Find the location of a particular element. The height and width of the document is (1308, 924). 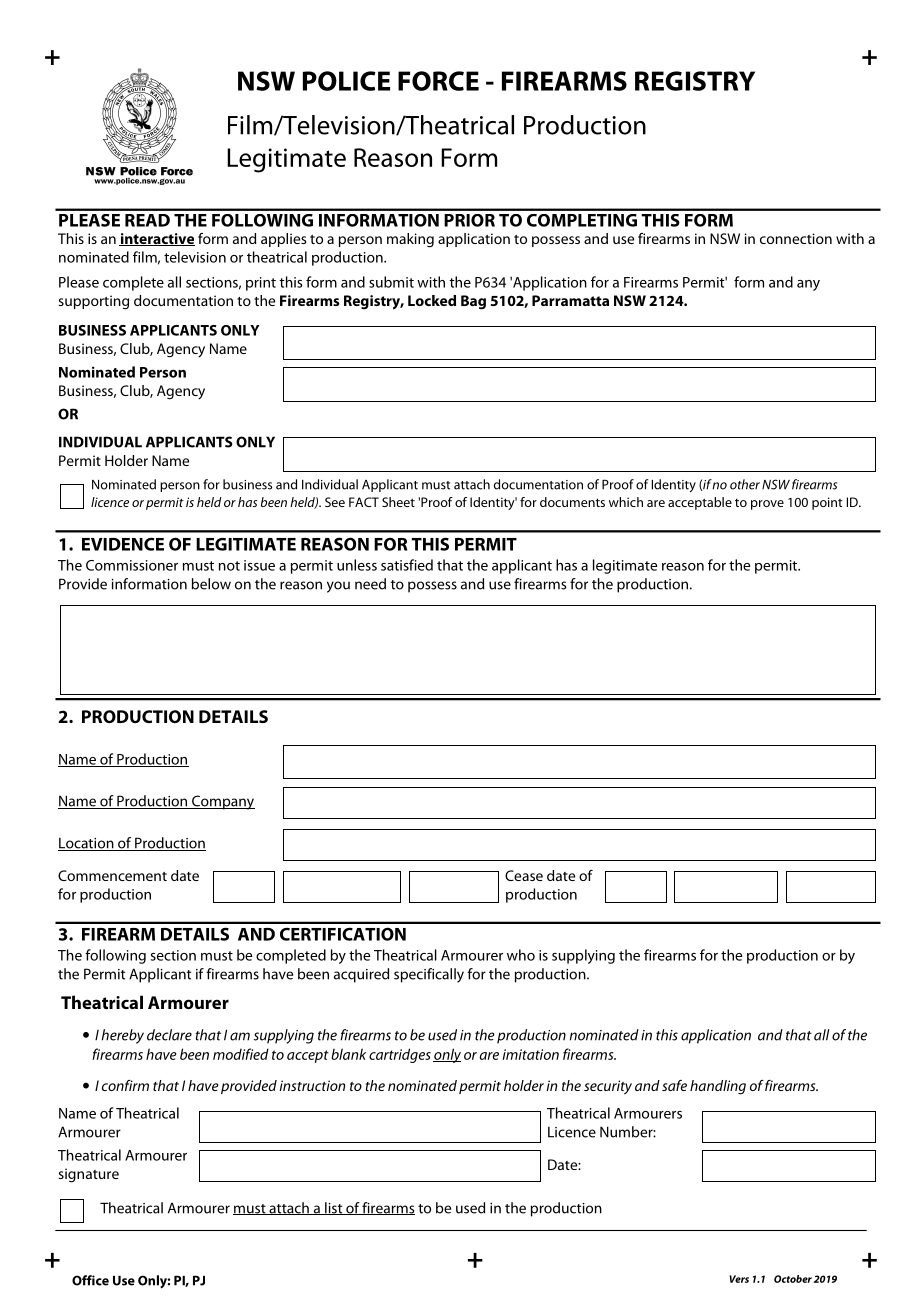

FORCE is located at coordinates (438, 81).
